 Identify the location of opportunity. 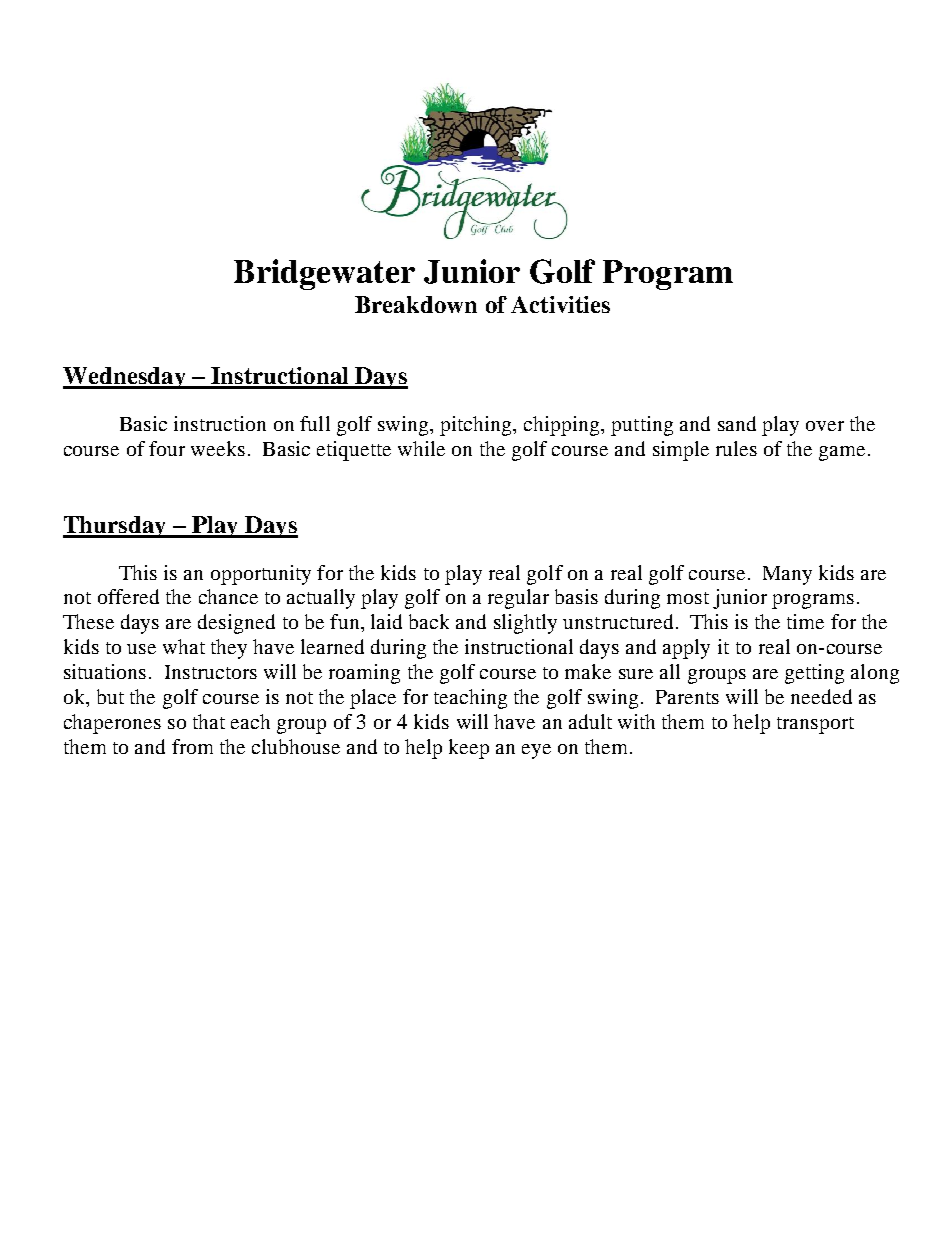
(261, 575).
